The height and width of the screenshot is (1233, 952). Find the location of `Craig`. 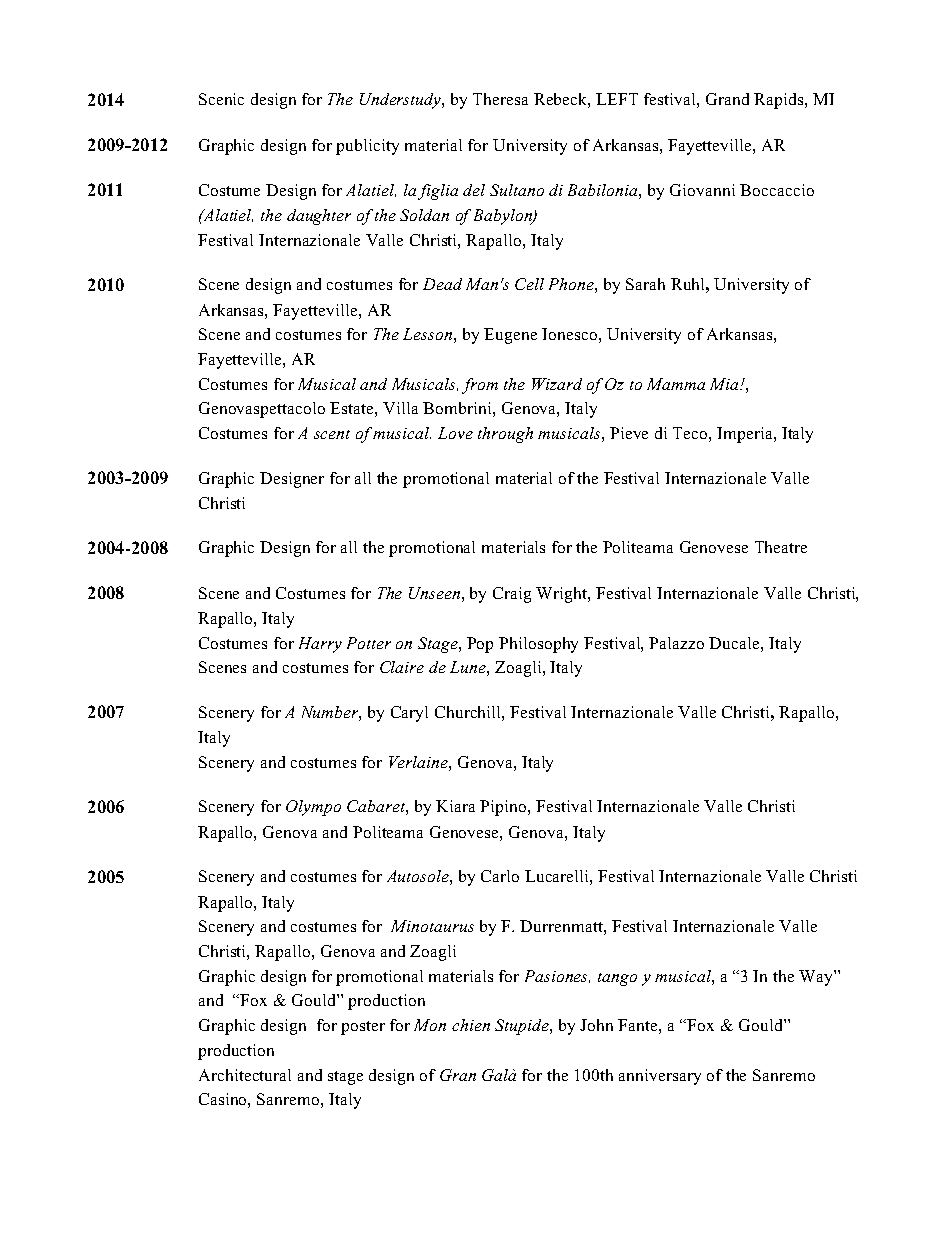

Craig is located at coordinates (512, 595).
